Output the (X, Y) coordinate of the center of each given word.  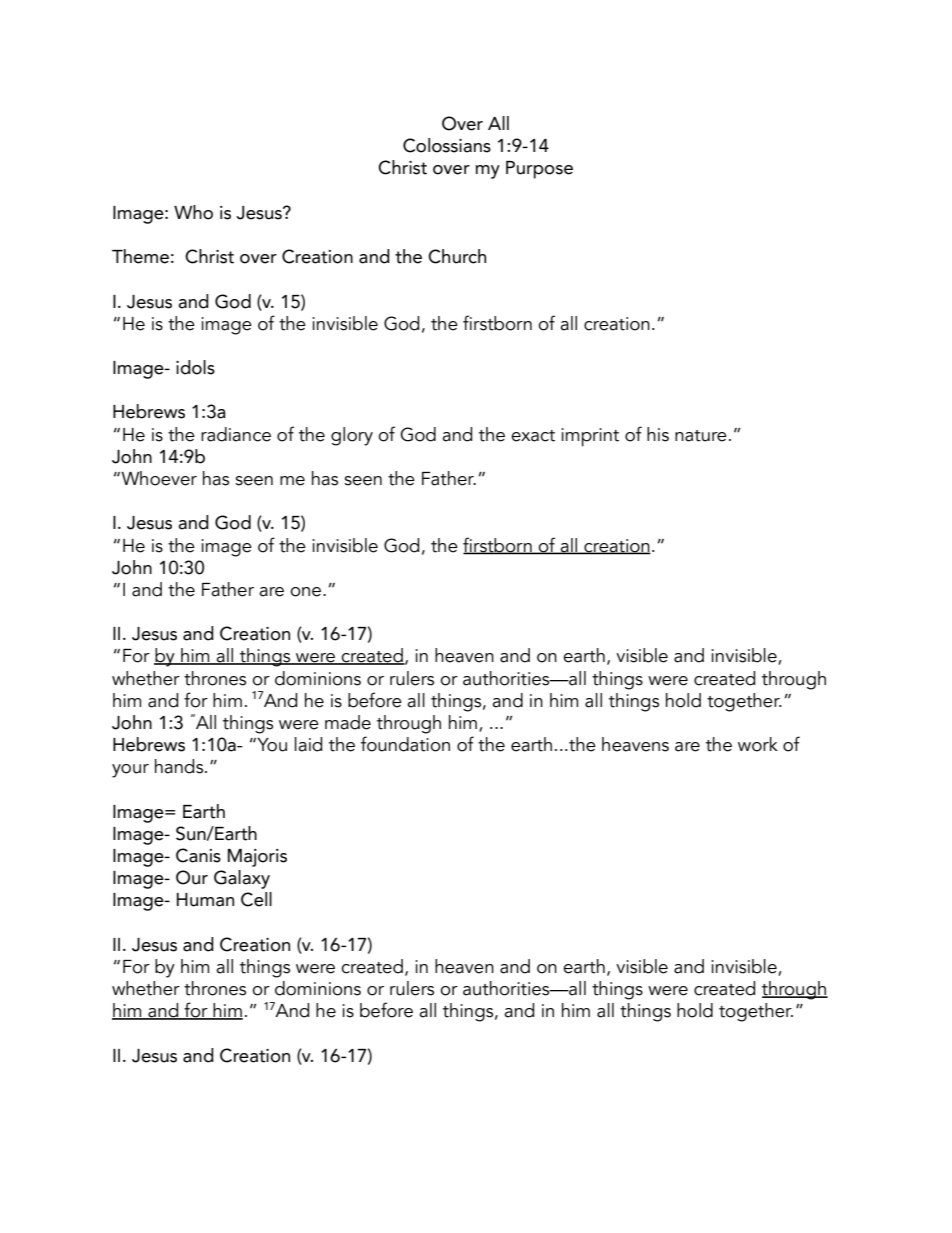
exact (533, 436)
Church (457, 256)
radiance (236, 434)
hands (180, 766)
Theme (140, 256)
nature (701, 436)
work (758, 744)
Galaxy (242, 879)
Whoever (158, 478)
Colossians (447, 145)
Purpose (539, 170)
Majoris (257, 858)
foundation (405, 744)
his (658, 434)
